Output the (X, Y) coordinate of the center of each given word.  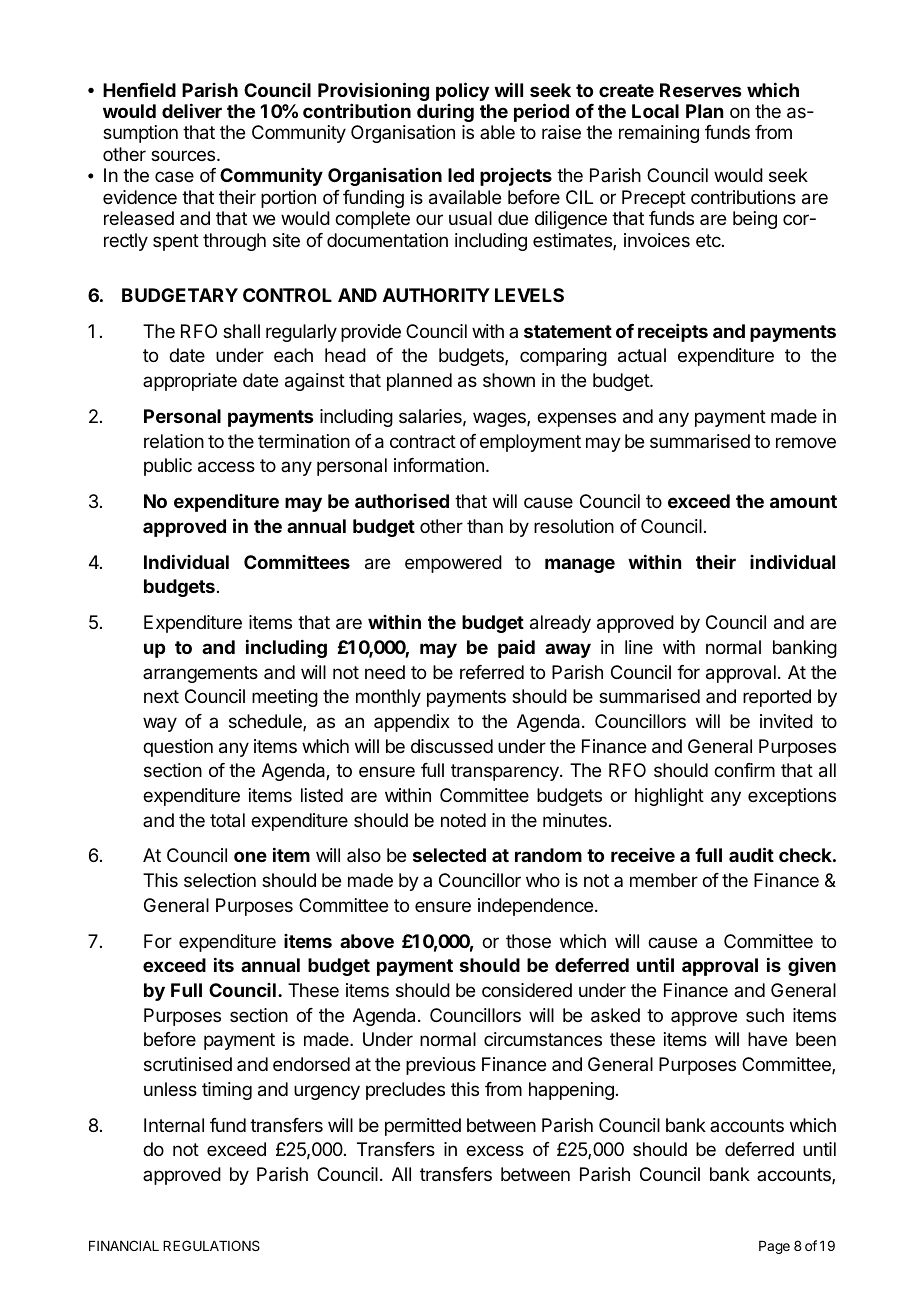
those (528, 941)
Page (774, 1247)
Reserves (701, 90)
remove (806, 442)
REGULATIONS (211, 1245)
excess (495, 1150)
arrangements (200, 674)
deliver (192, 110)
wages (500, 419)
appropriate (190, 382)
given (812, 967)
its (224, 964)
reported (777, 698)
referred (492, 672)
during (445, 113)
